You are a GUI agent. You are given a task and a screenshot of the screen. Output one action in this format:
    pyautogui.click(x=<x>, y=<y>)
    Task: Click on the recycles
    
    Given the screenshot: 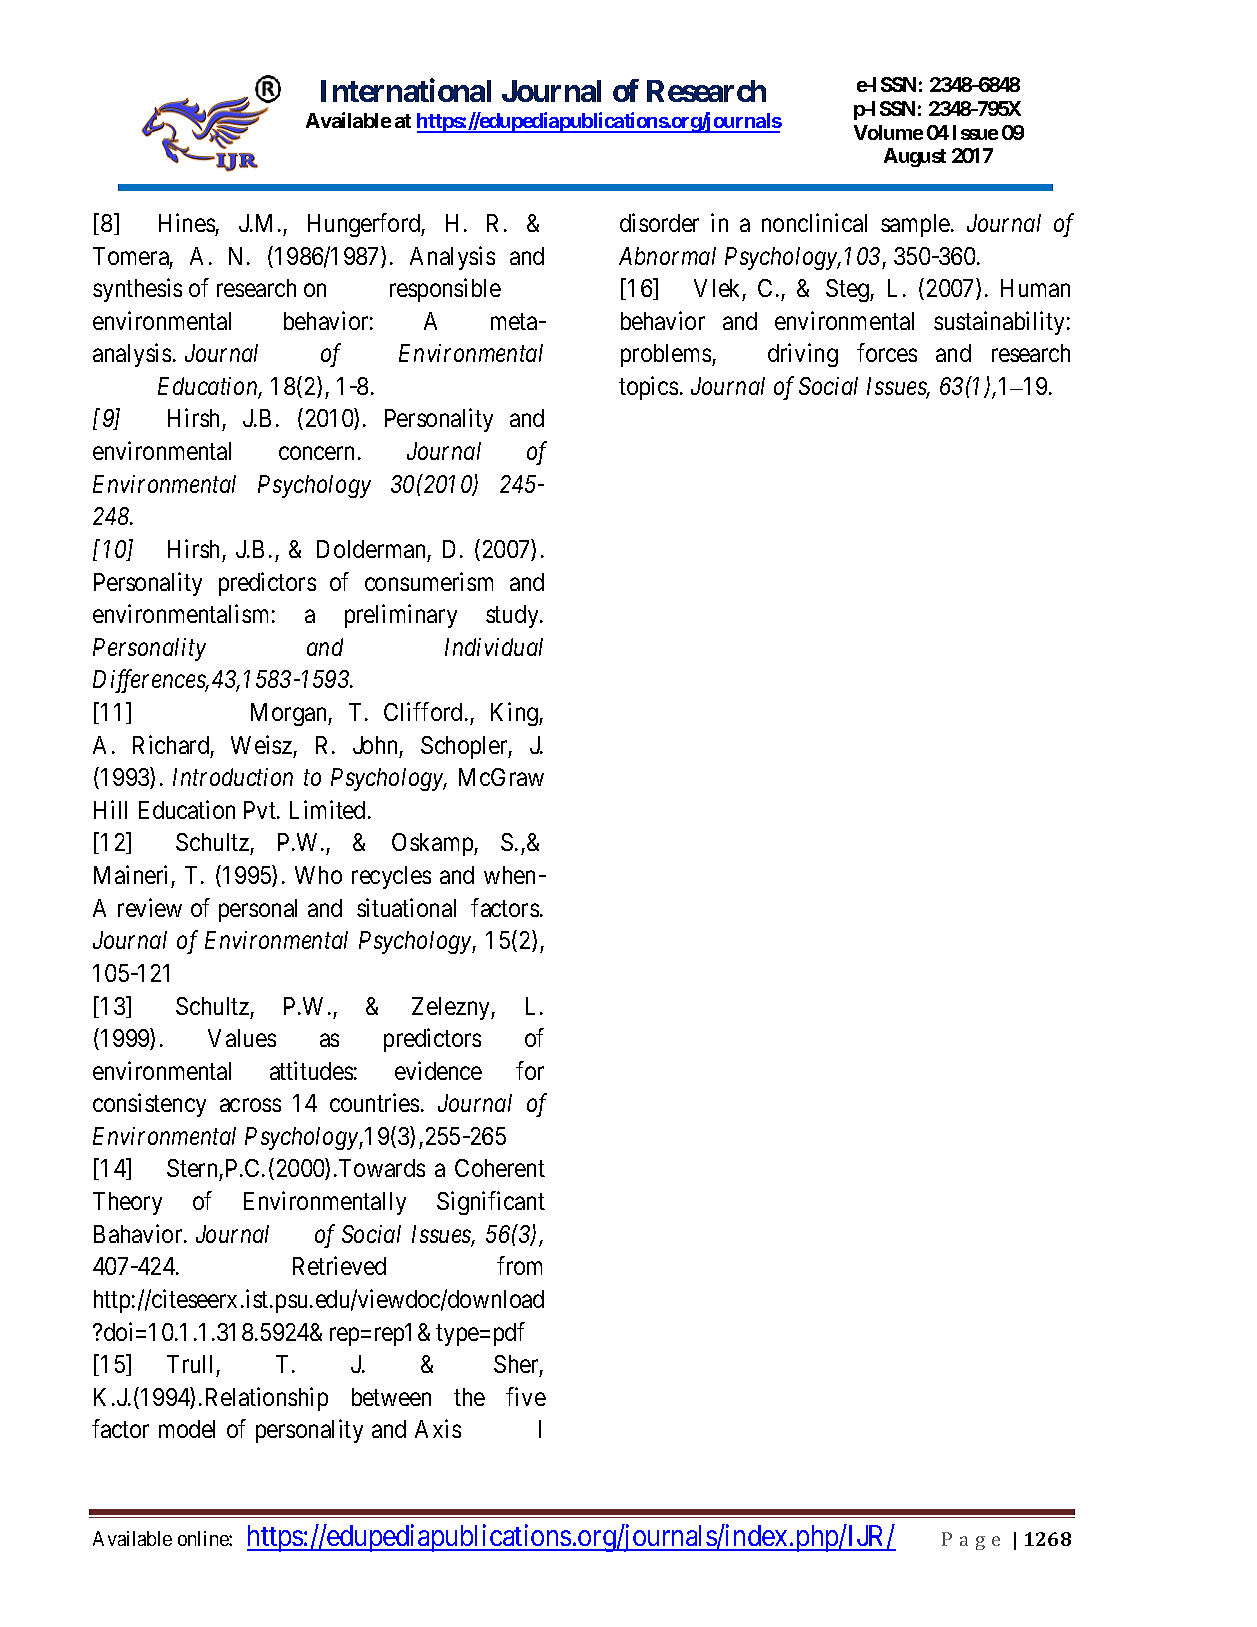 What is the action you would take?
    pyautogui.click(x=391, y=877)
